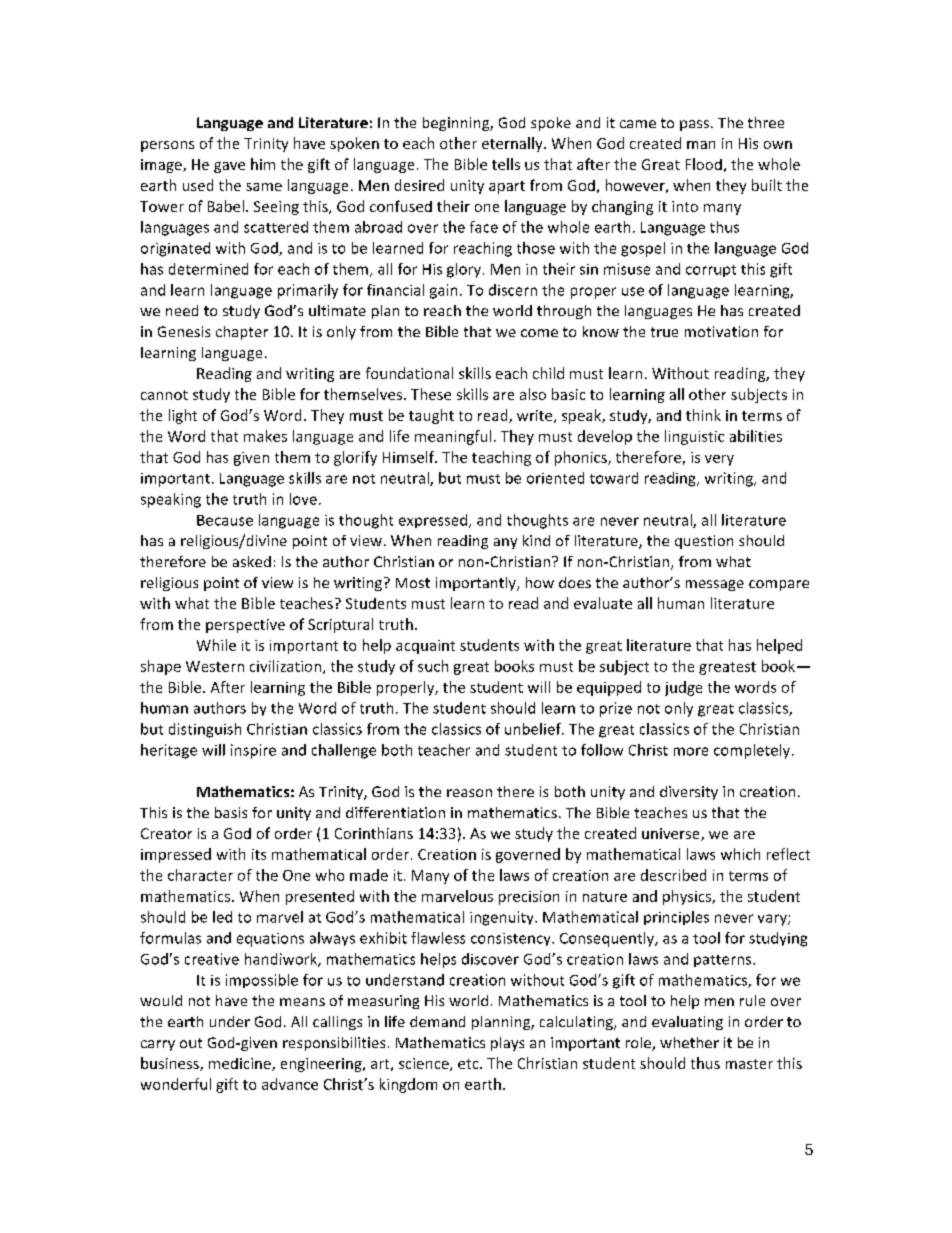 The width and height of the screenshot is (952, 1233). I want to click on gave, so click(229, 167).
